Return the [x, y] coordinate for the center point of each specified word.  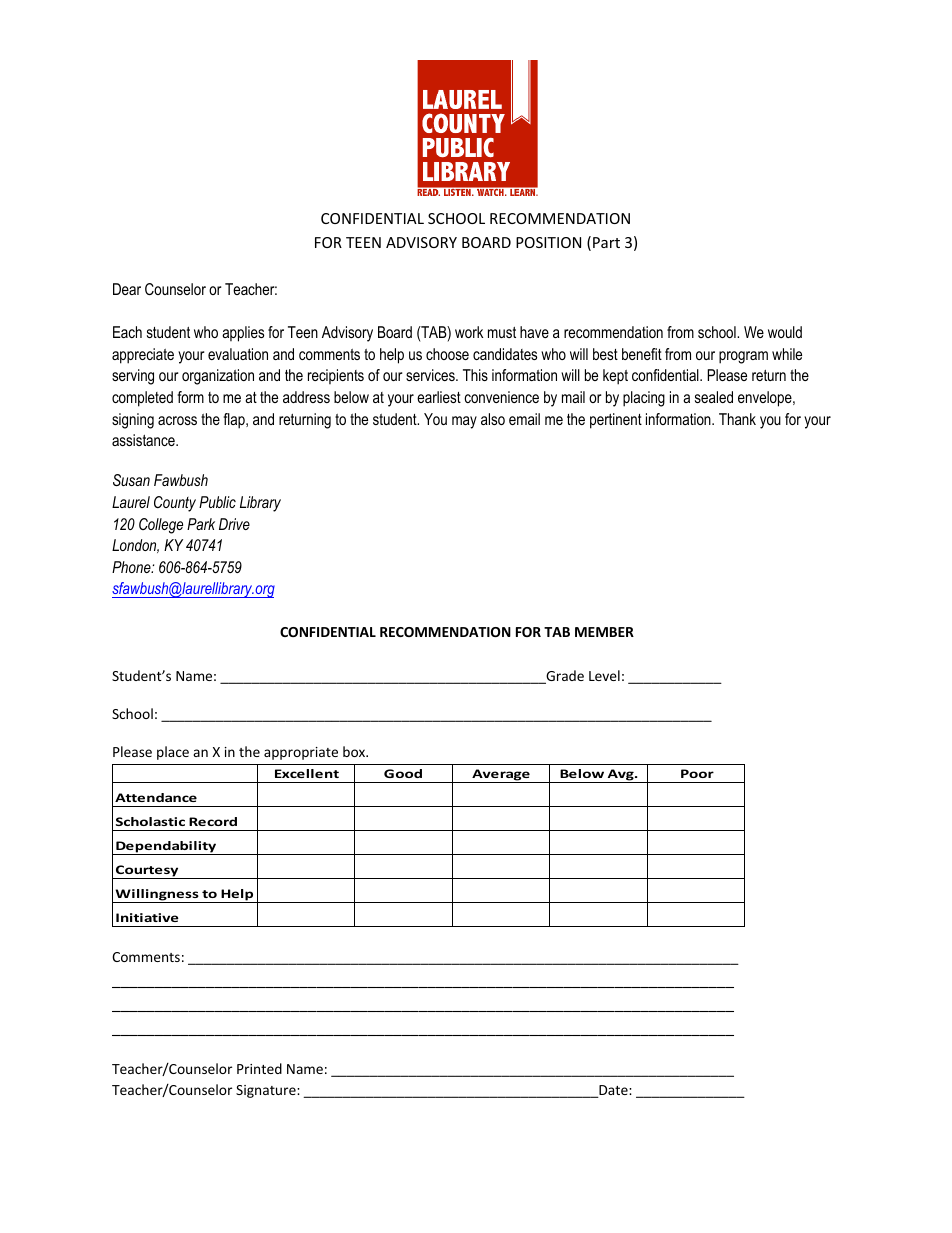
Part [606, 242]
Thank [737, 419]
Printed [259, 1068]
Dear [127, 289]
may [464, 422]
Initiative [147, 917]
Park [201, 524]
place [173, 753]
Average [501, 776]
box [355, 751]
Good [403, 773]
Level [604, 675]
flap [235, 421]
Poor [697, 773]
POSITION [548, 242]
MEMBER [604, 632]
